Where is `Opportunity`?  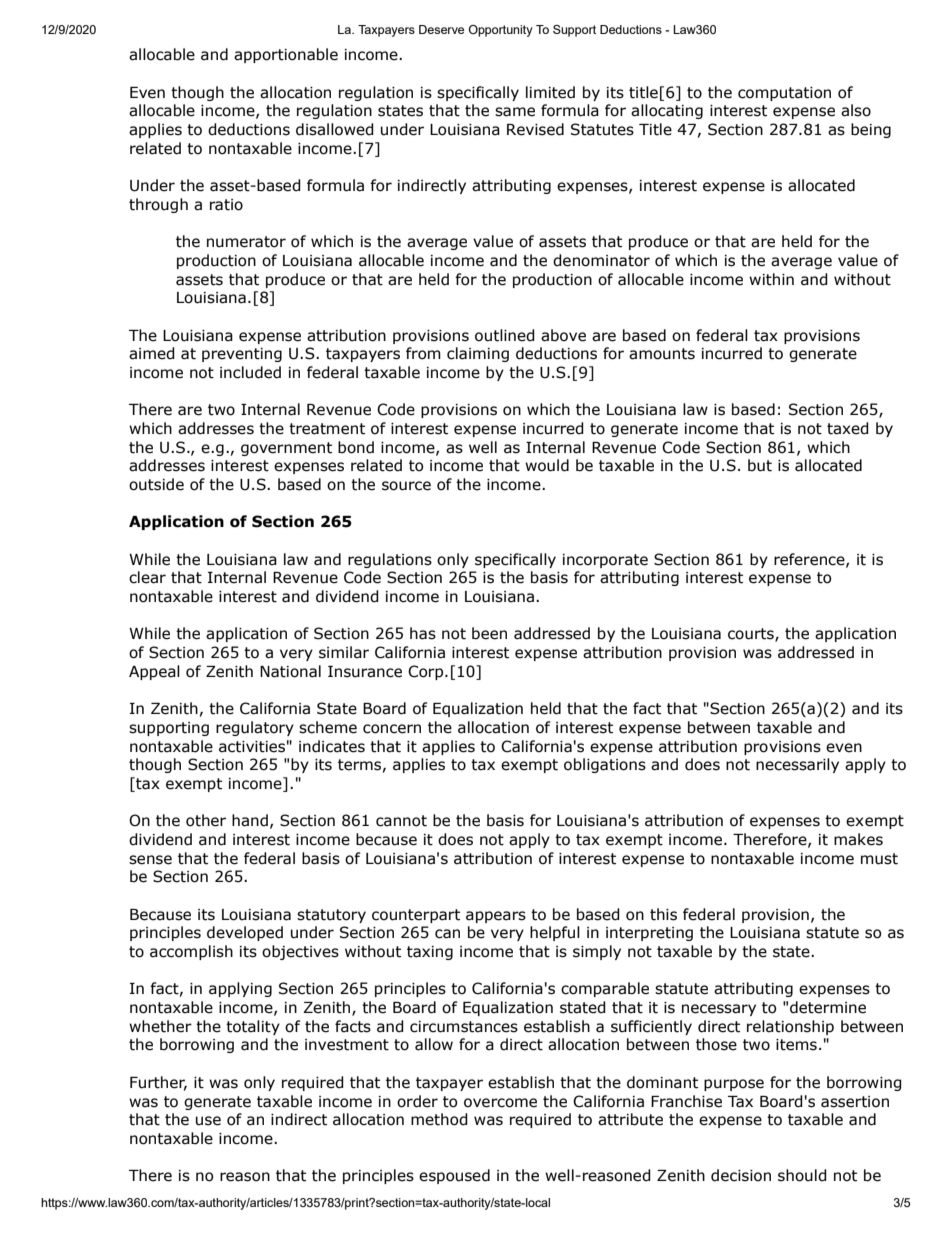 Opportunity is located at coordinates (501, 31).
